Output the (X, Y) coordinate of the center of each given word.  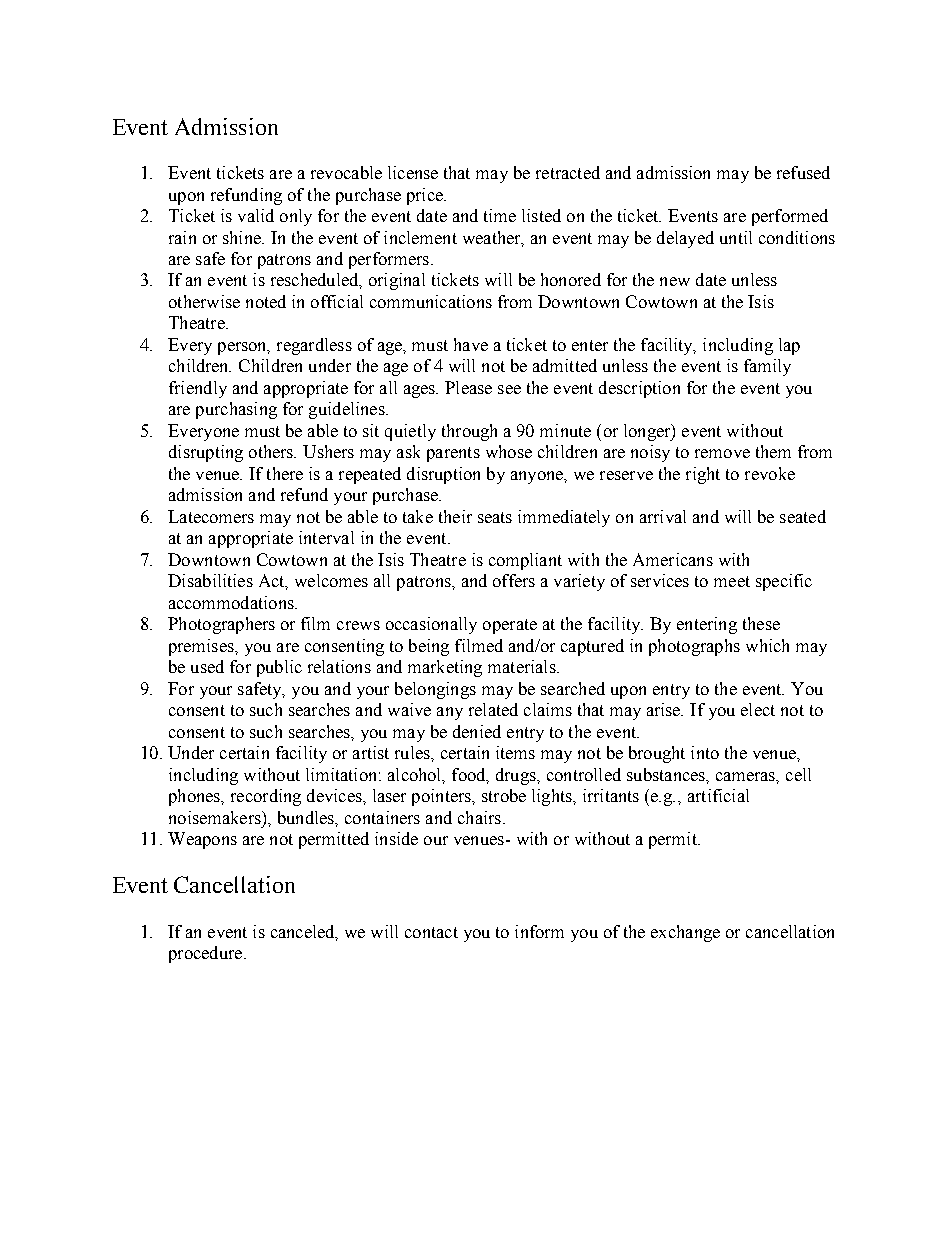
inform (539, 931)
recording (266, 797)
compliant (525, 561)
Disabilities (210, 580)
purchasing (236, 410)
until (736, 237)
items (515, 752)
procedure (207, 954)
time (500, 215)
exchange (685, 933)
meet (732, 581)
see (509, 389)
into (705, 752)
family (767, 367)
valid (256, 215)
